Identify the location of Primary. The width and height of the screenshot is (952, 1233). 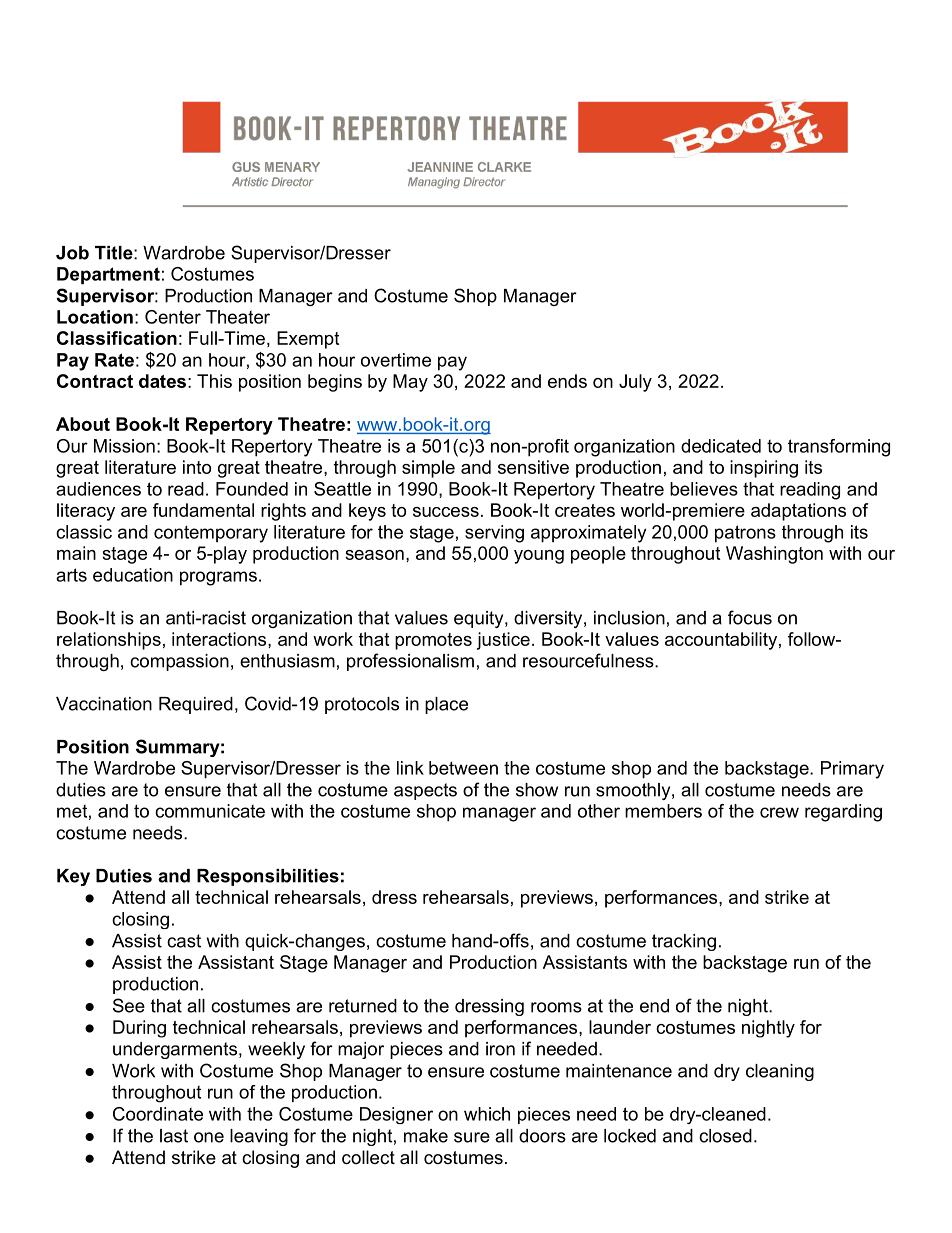
(852, 770).
